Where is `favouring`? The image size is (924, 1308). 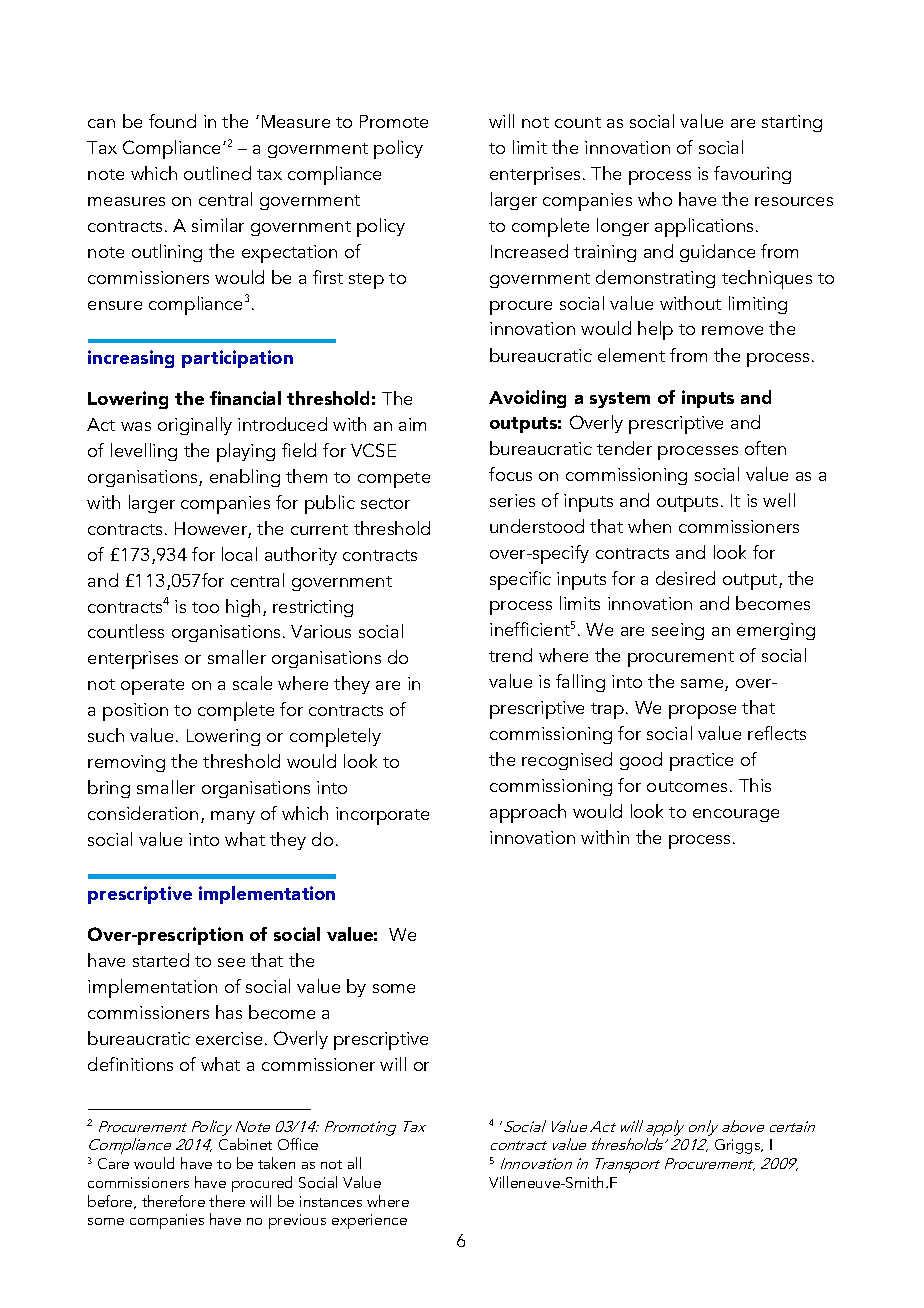
favouring is located at coordinates (752, 175).
